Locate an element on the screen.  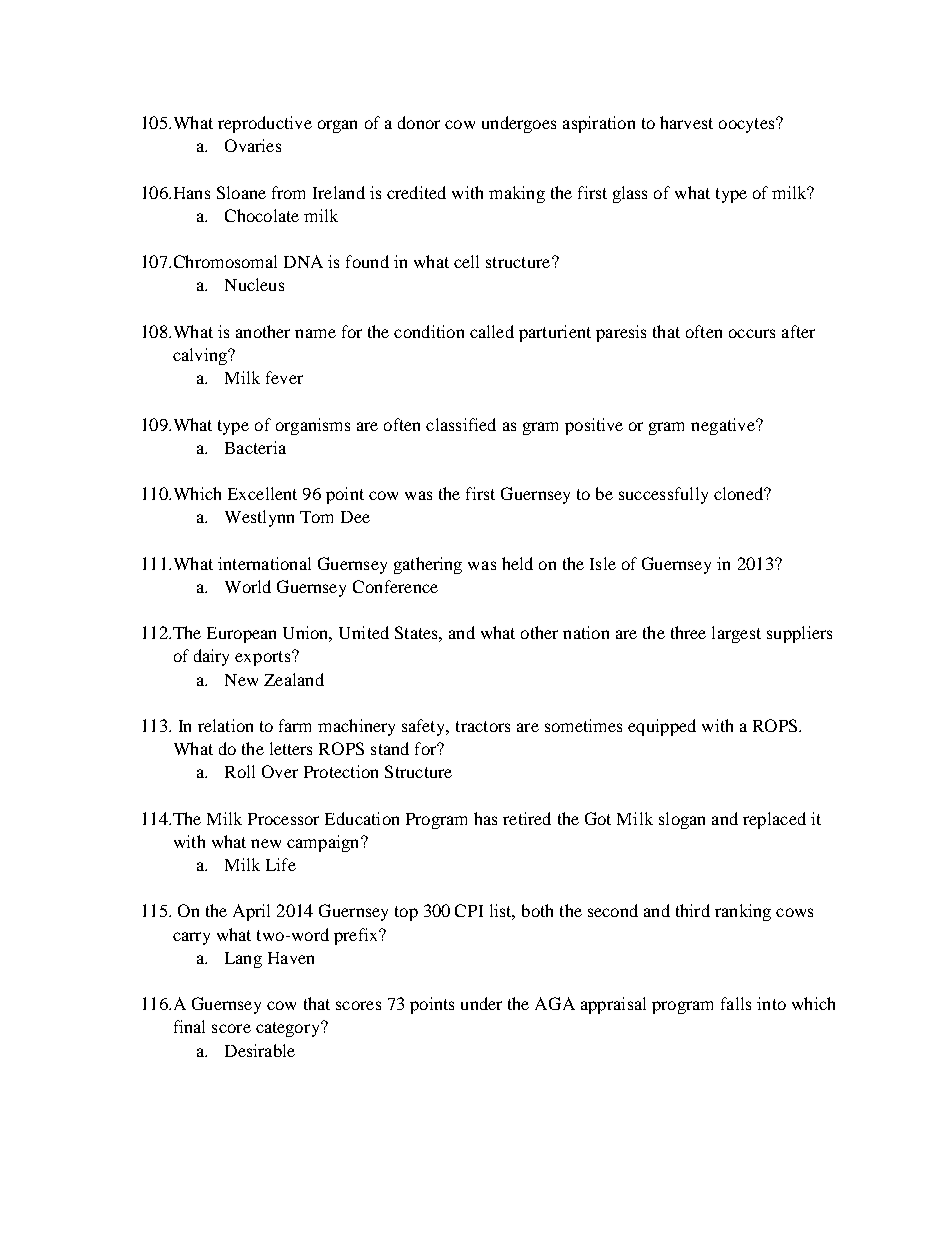
largest is located at coordinates (736, 634).
